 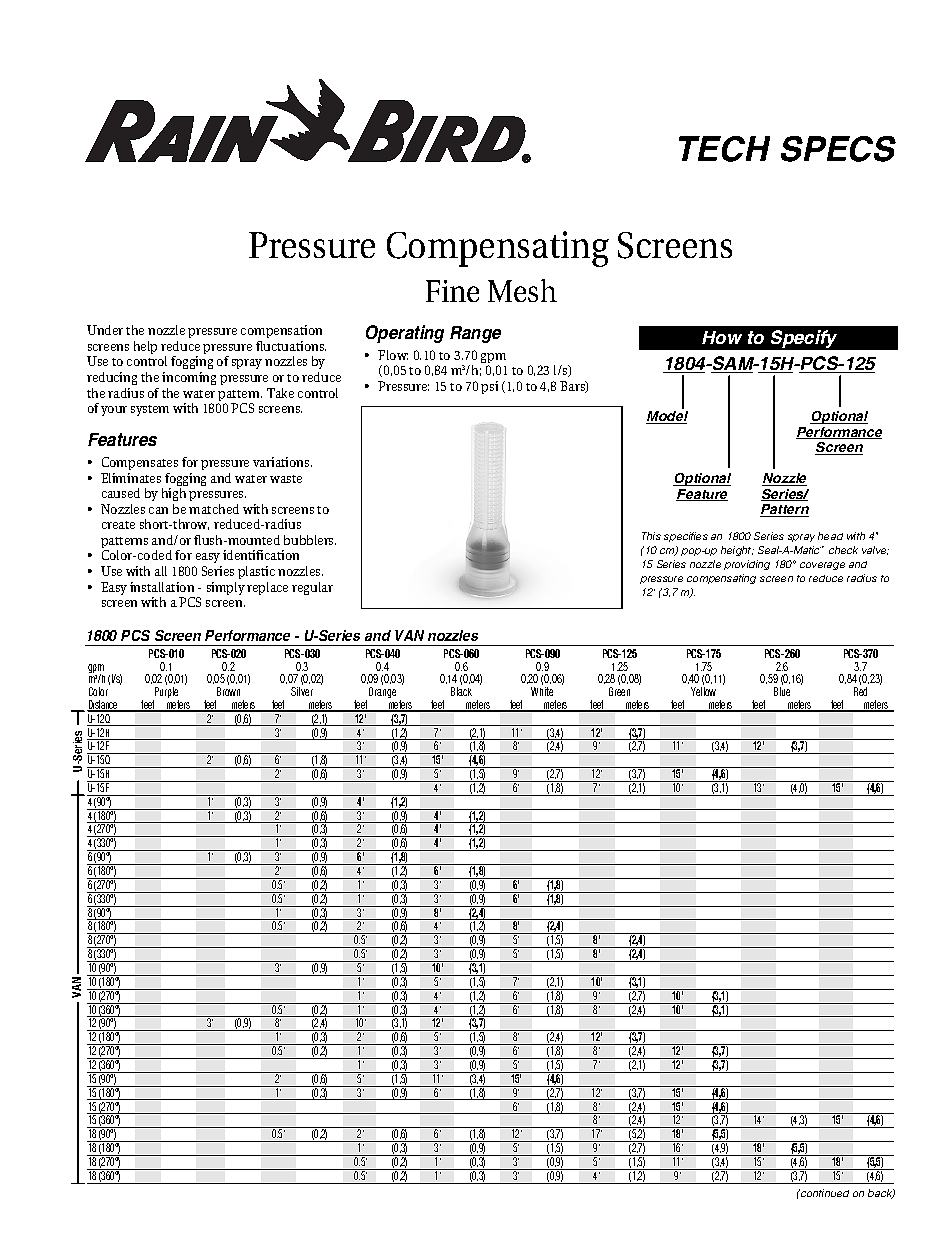 What do you see at coordinates (782, 691) in the page?
I see `Blue` at bounding box center [782, 691].
